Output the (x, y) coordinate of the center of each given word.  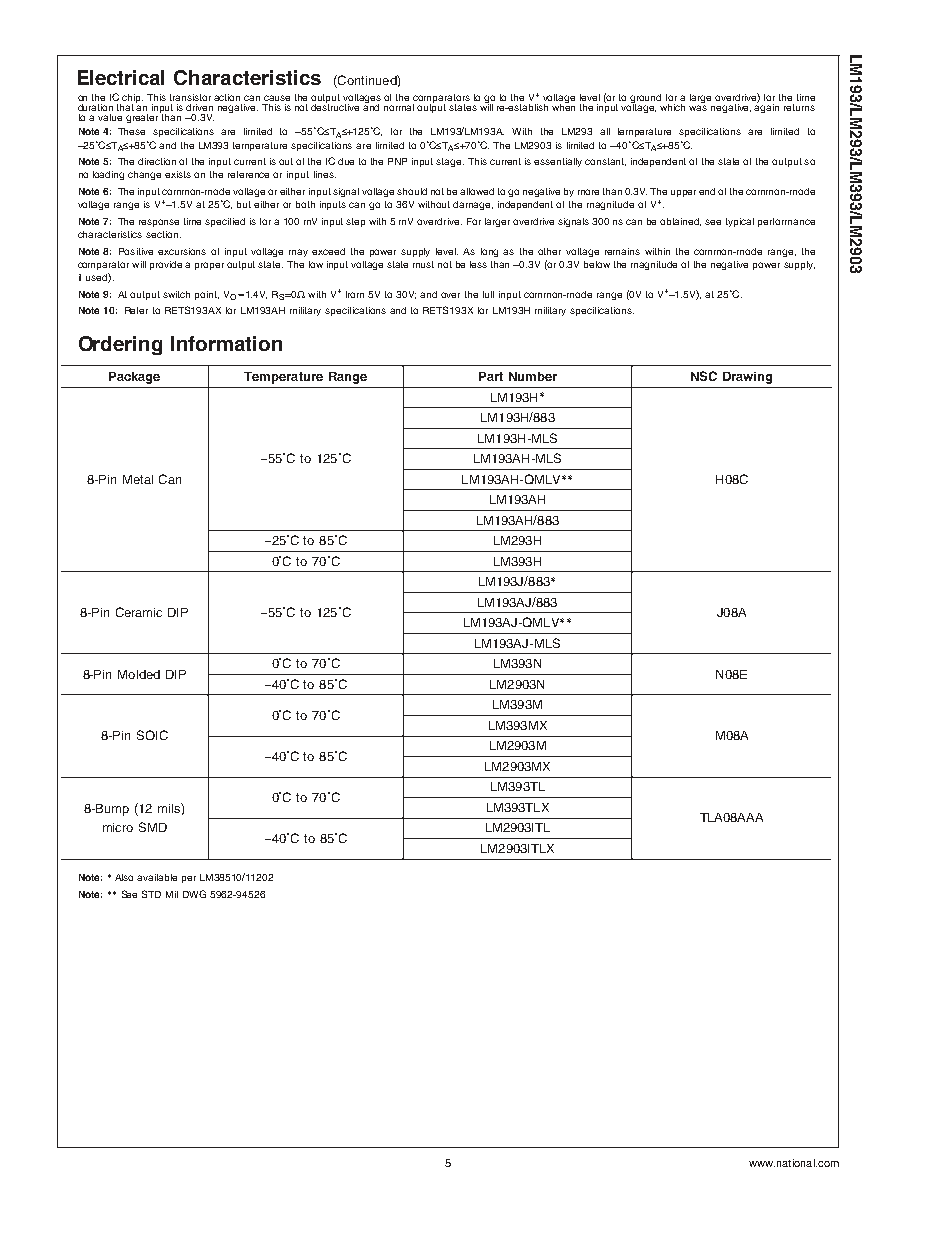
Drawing (747, 378)
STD (151, 894)
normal (399, 107)
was (698, 108)
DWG (194, 894)
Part (491, 376)
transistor (190, 97)
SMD (153, 827)
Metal (138, 479)
